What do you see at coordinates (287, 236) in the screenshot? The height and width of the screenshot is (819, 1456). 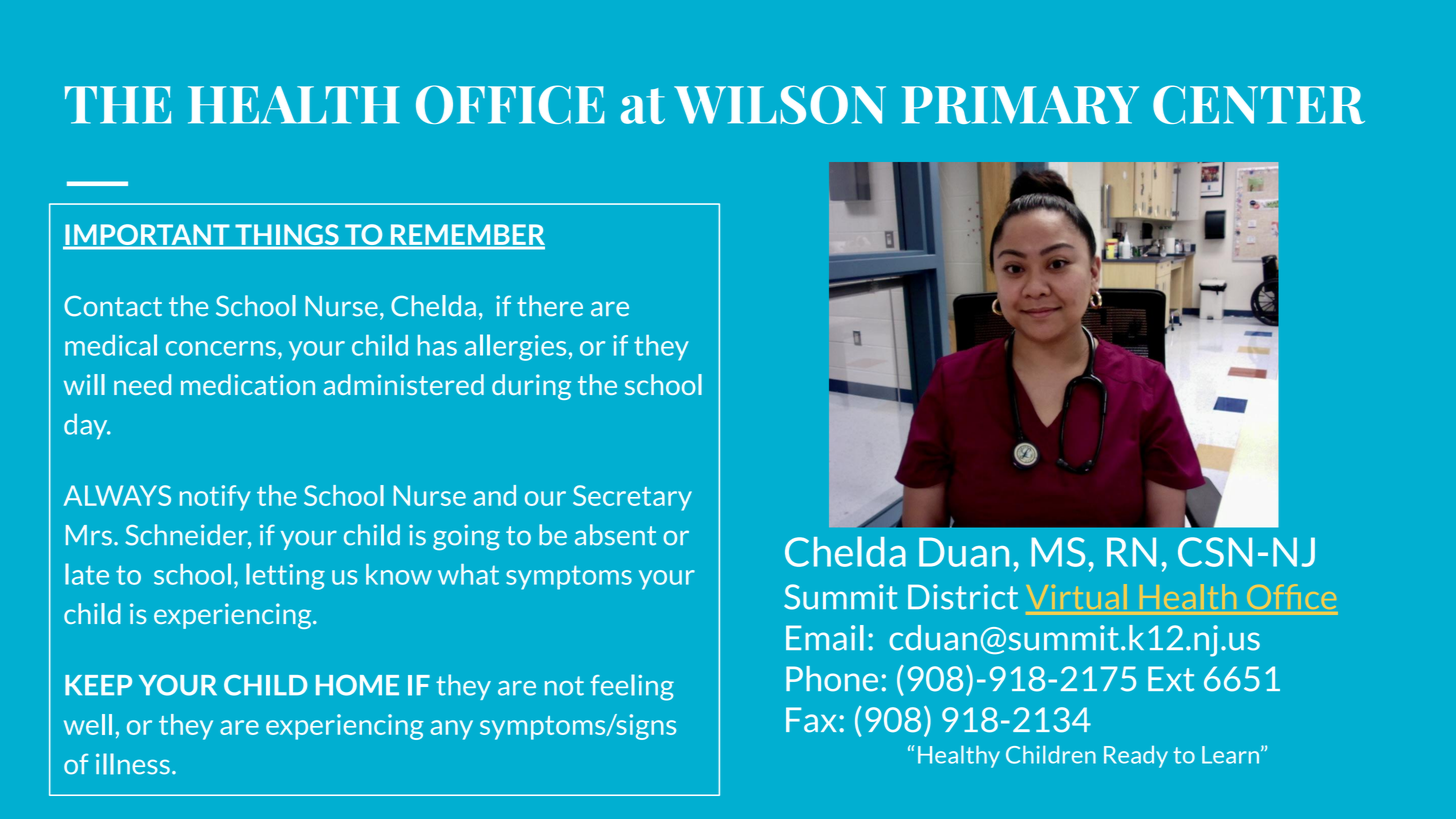 I see `THINGS` at bounding box center [287, 236].
